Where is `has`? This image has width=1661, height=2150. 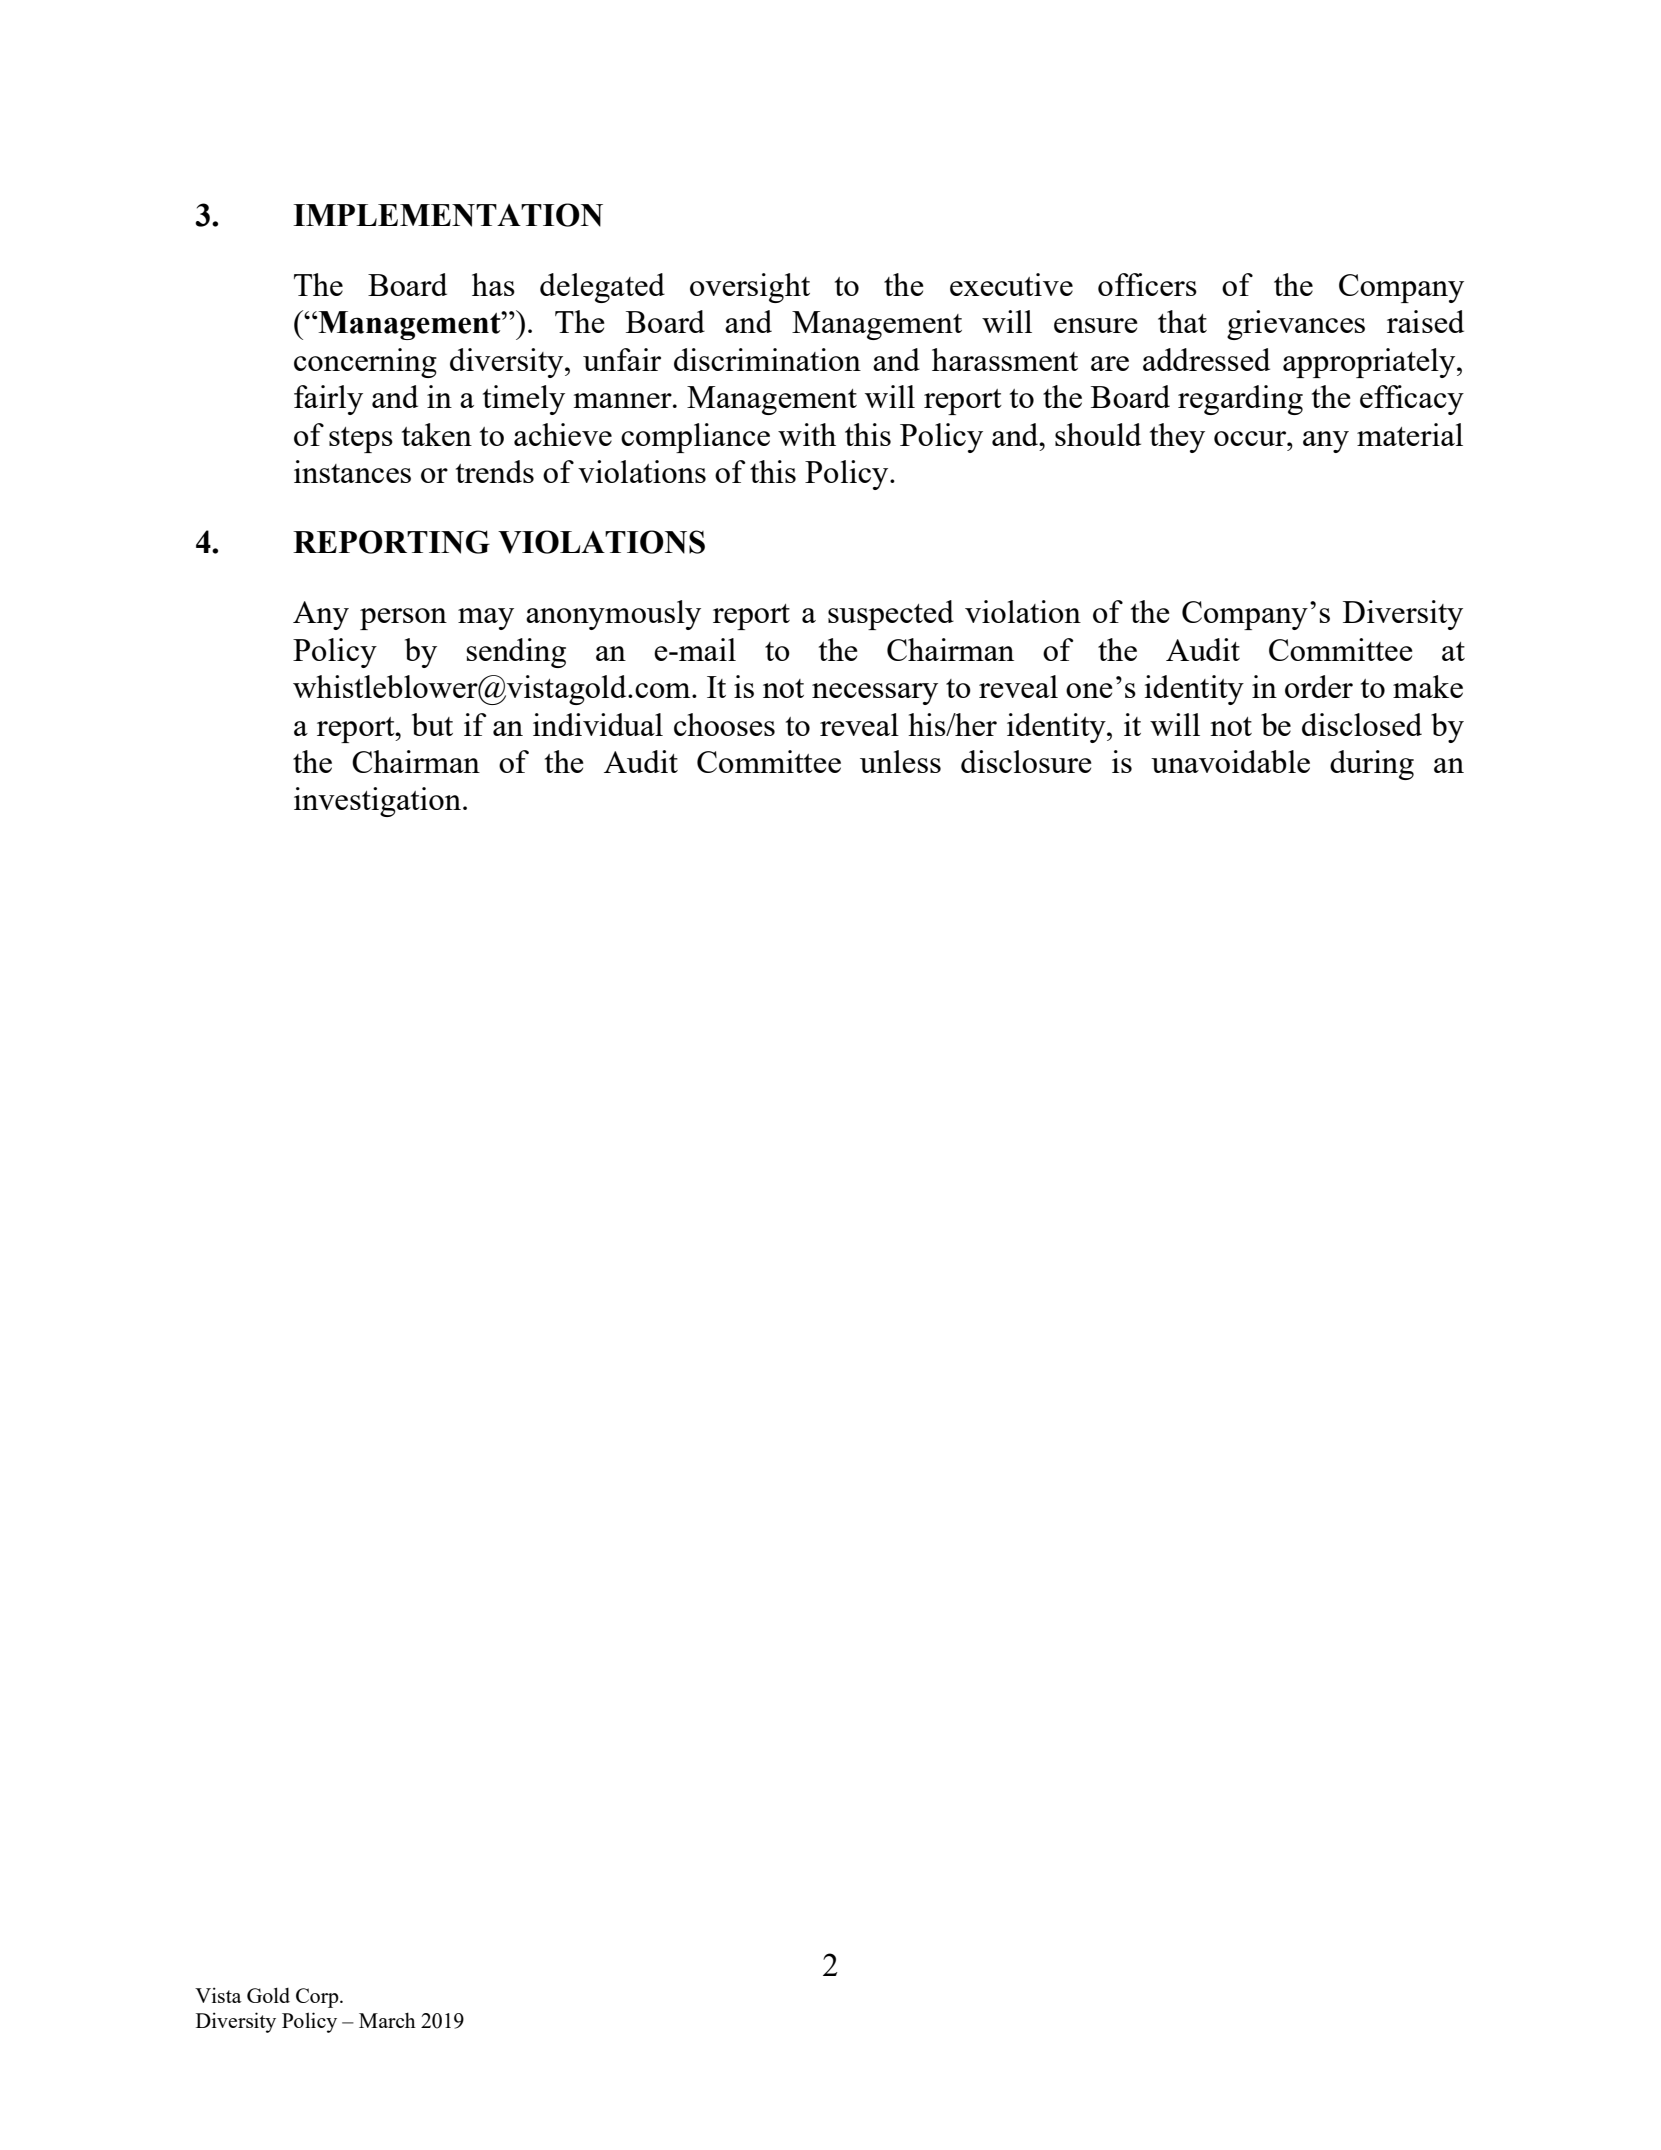 has is located at coordinates (493, 284).
